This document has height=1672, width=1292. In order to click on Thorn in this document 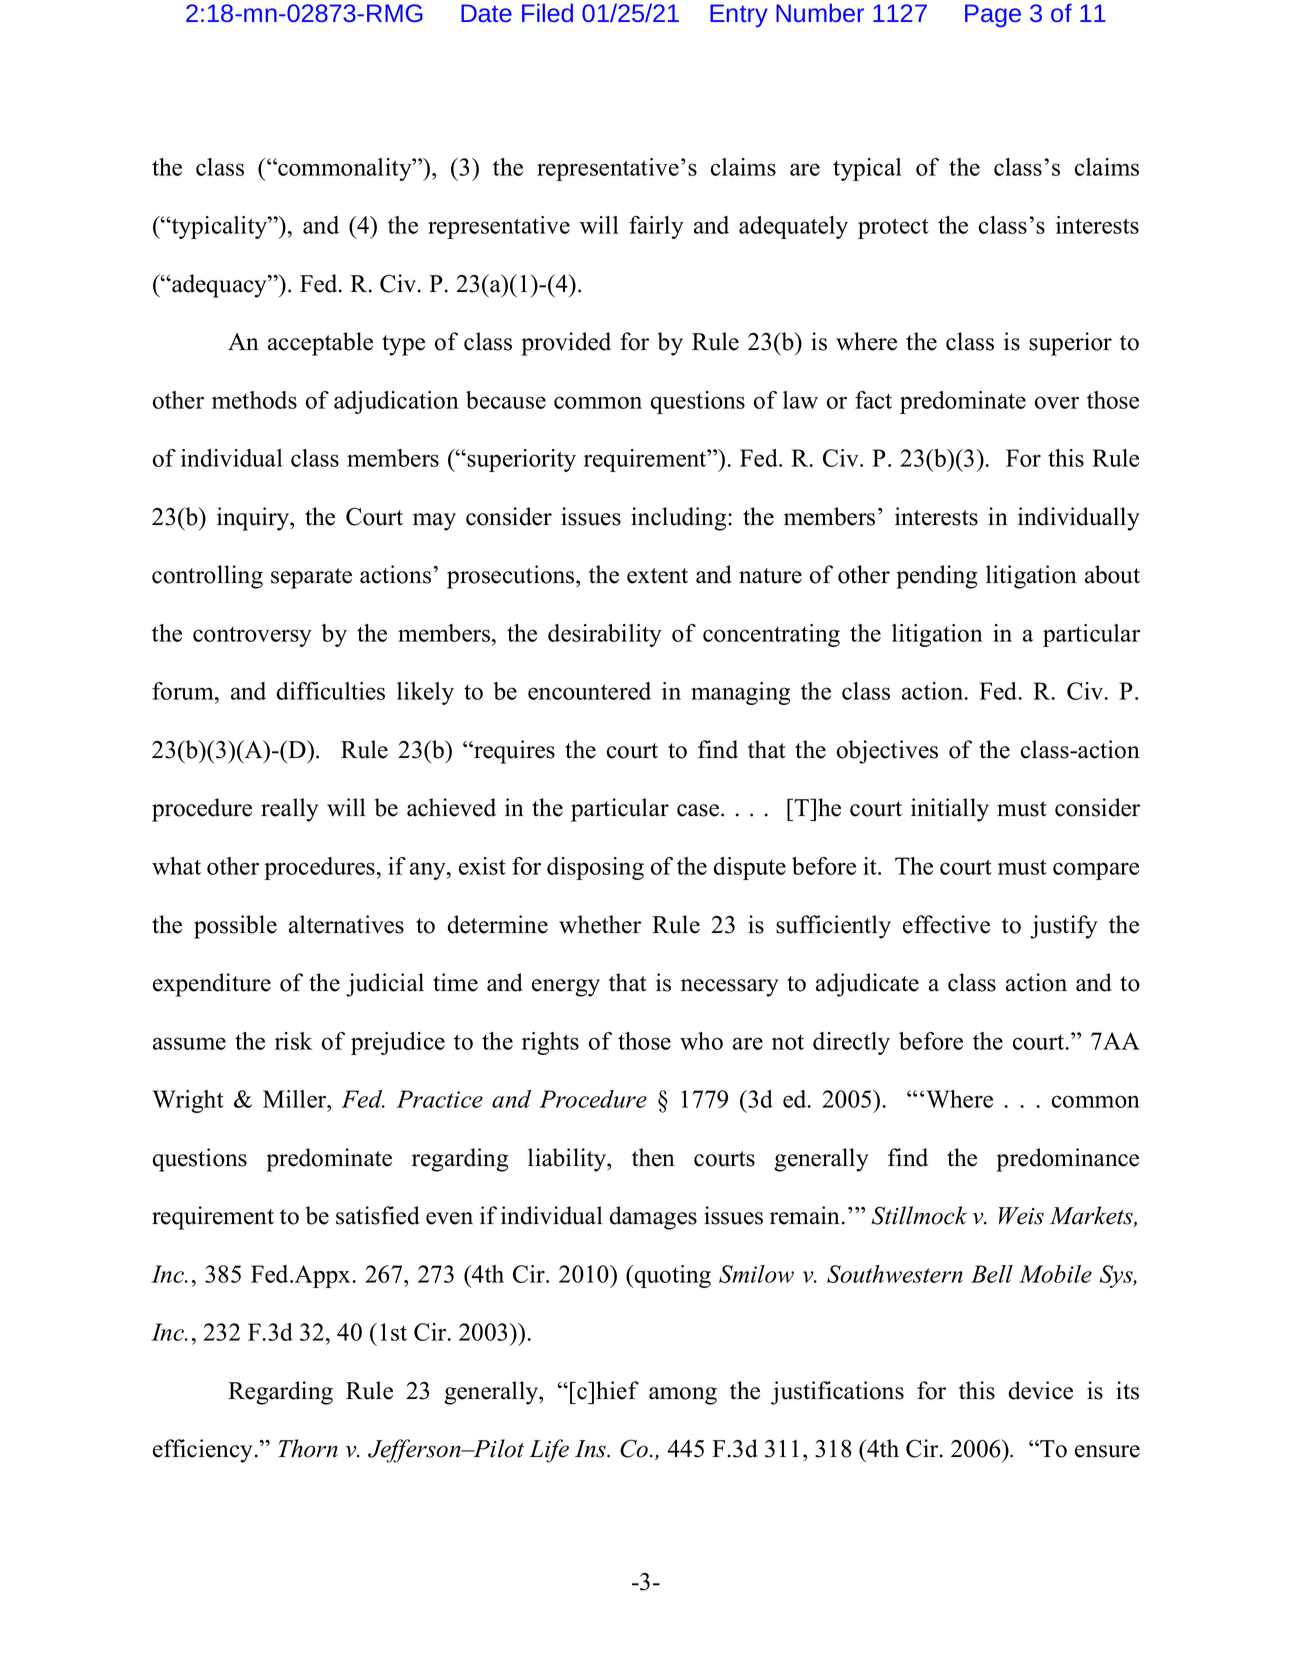, I will do `click(308, 1448)`.
